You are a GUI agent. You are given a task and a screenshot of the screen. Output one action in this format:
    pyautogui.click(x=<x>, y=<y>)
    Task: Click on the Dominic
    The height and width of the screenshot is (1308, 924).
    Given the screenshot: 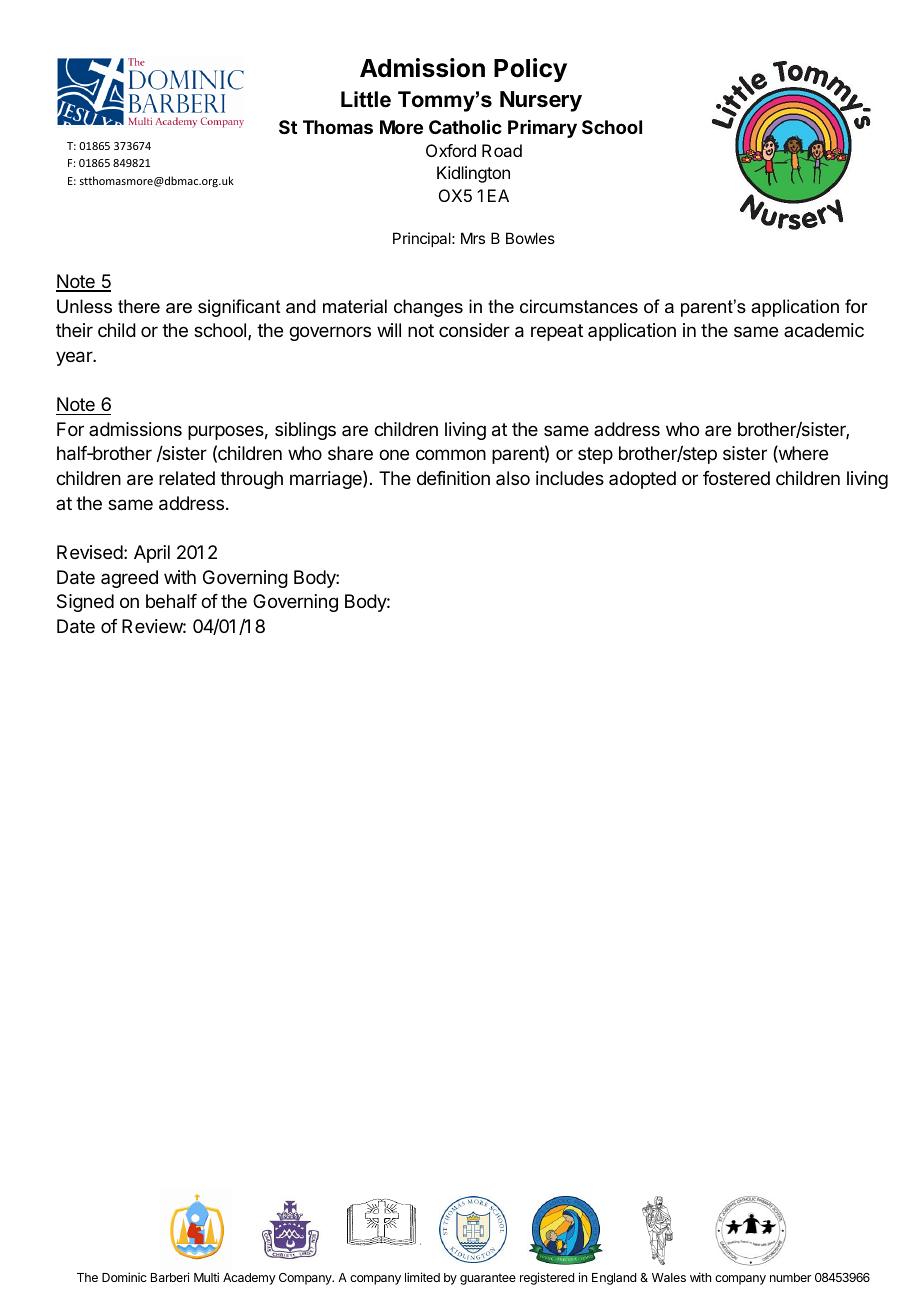 What is the action you would take?
    pyautogui.click(x=124, y=1277)
